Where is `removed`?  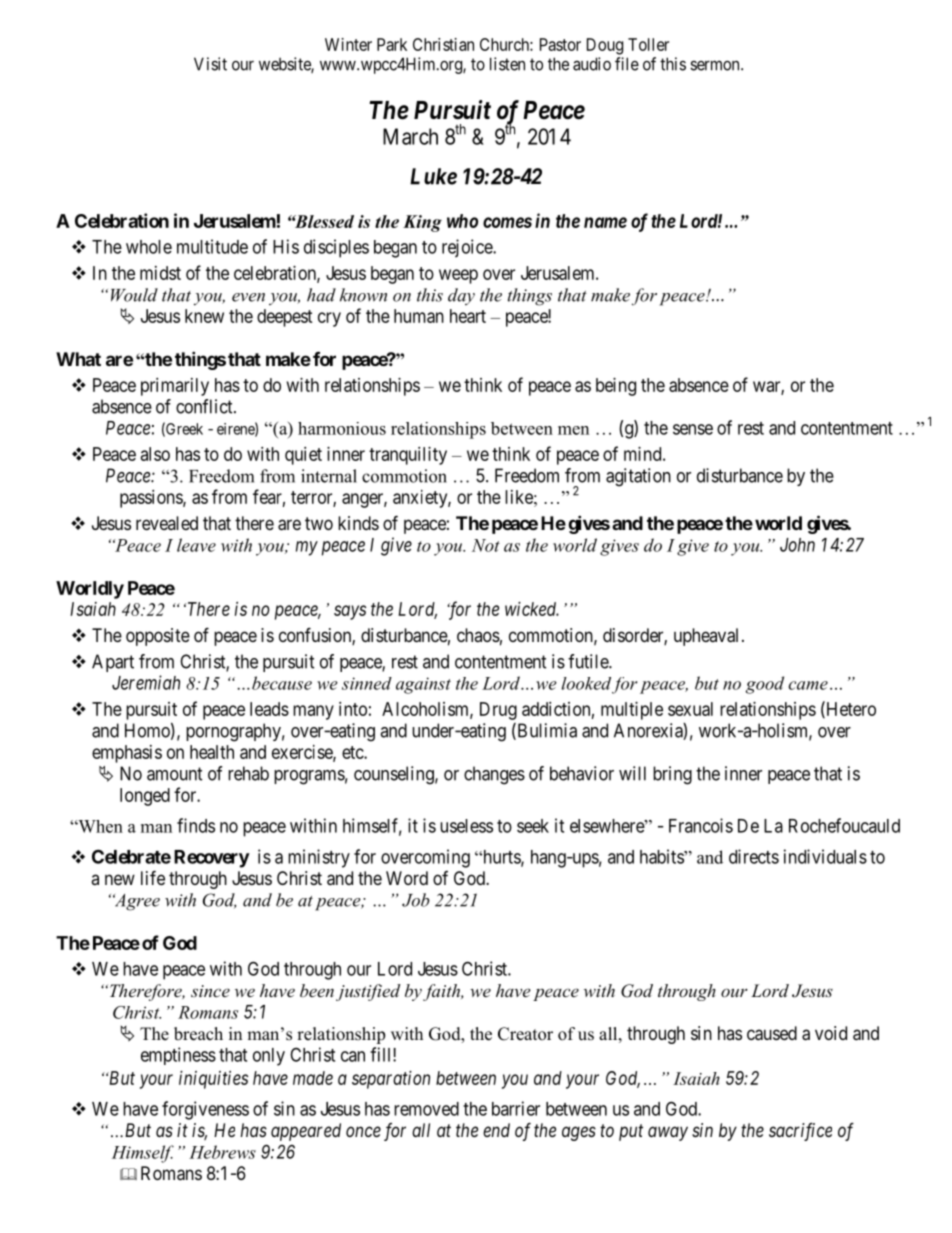
removed is located at coordinates (426, 1109).
